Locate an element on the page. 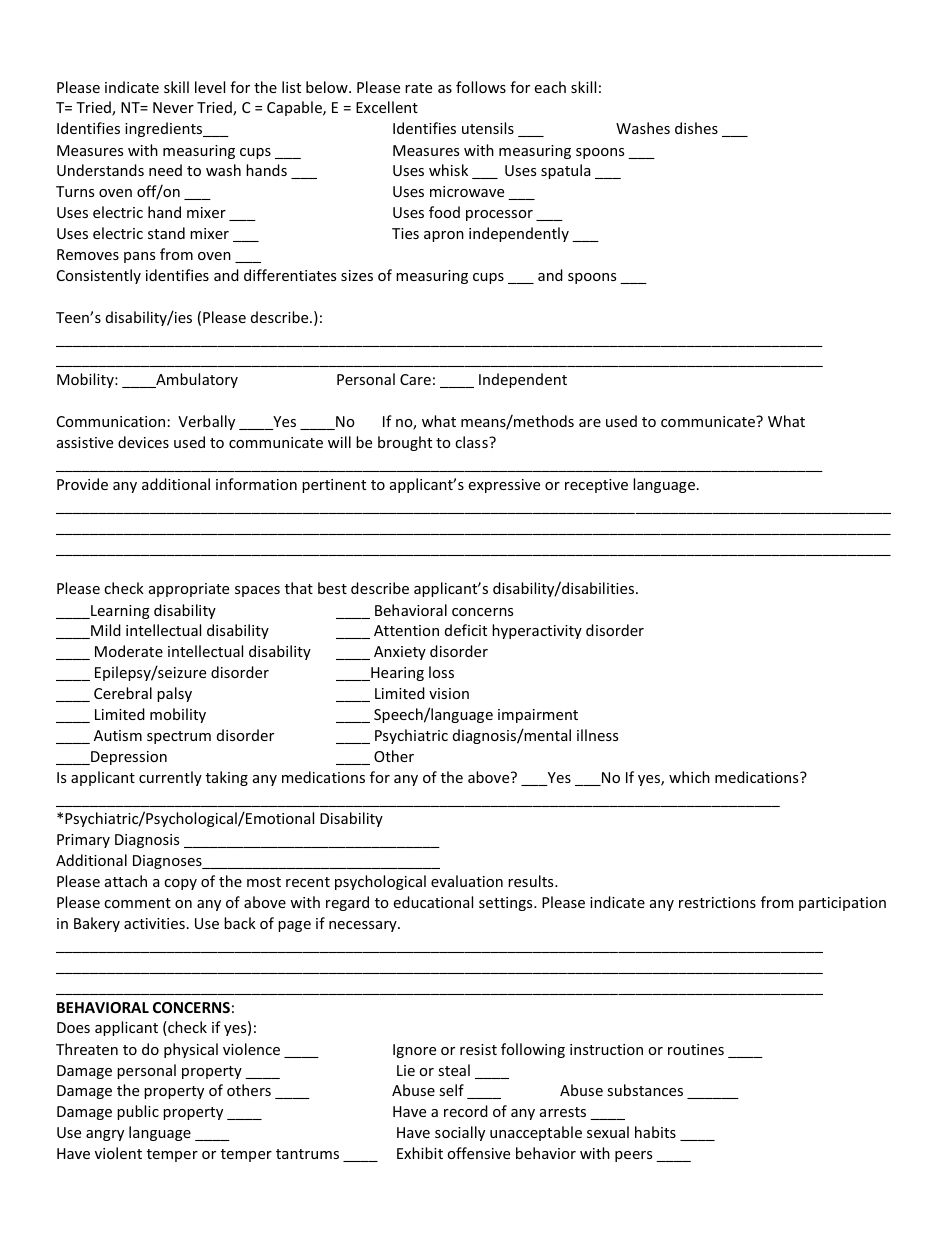 Image resolution: width=952 pixels, height=1233 pixels. dishes is located at coordinates (696, 128).
